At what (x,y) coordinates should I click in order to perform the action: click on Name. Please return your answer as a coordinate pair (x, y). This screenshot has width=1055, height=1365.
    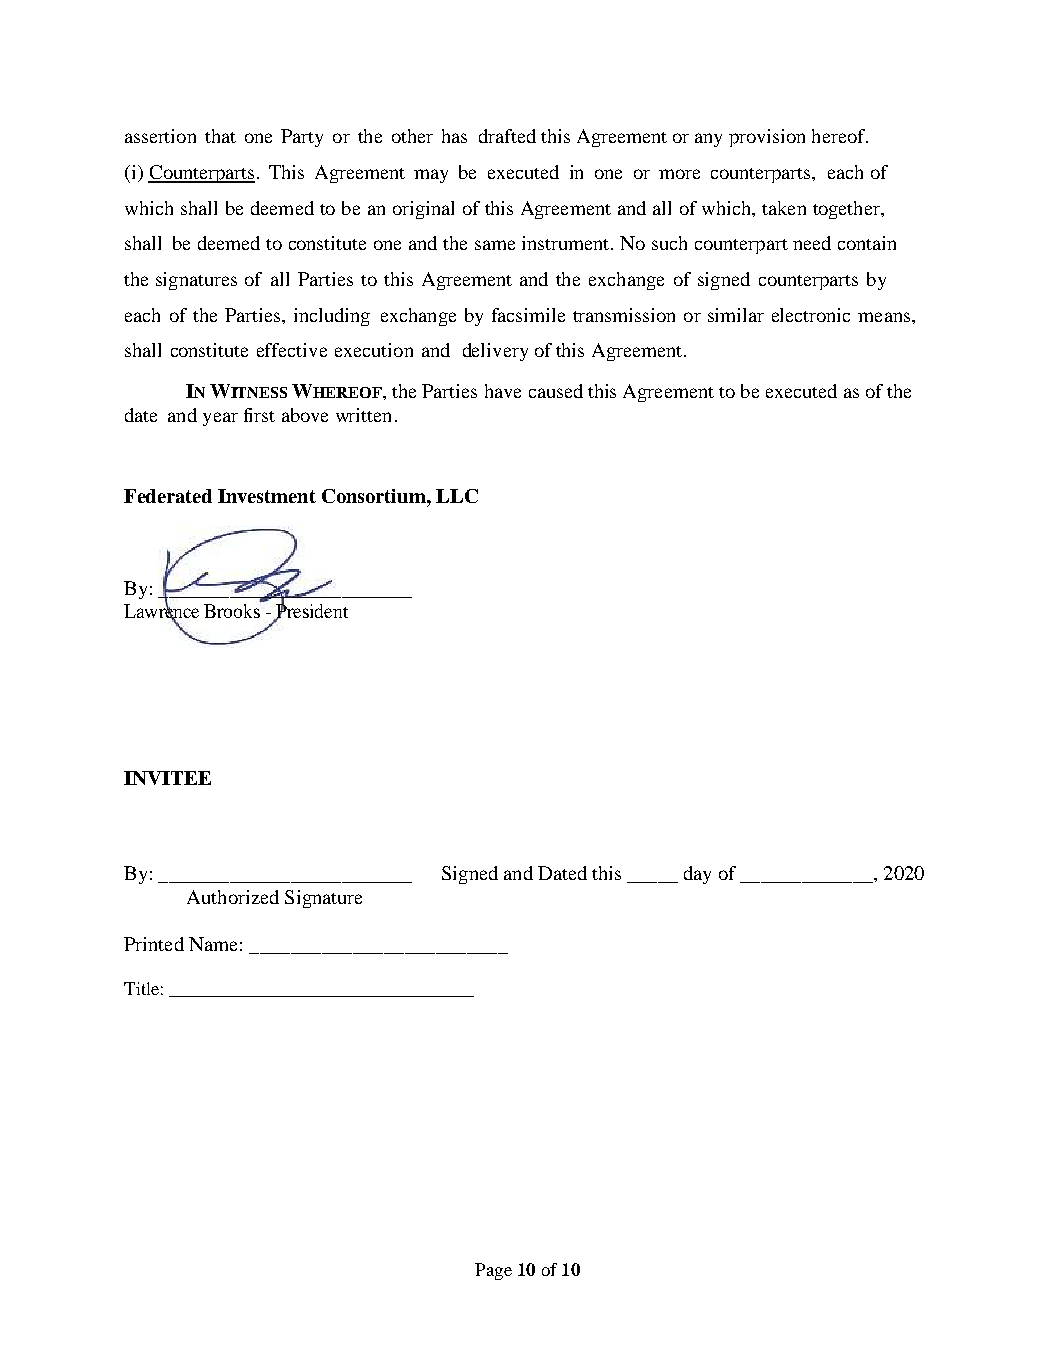
    Looking at the image, I should click on (213, 944).
